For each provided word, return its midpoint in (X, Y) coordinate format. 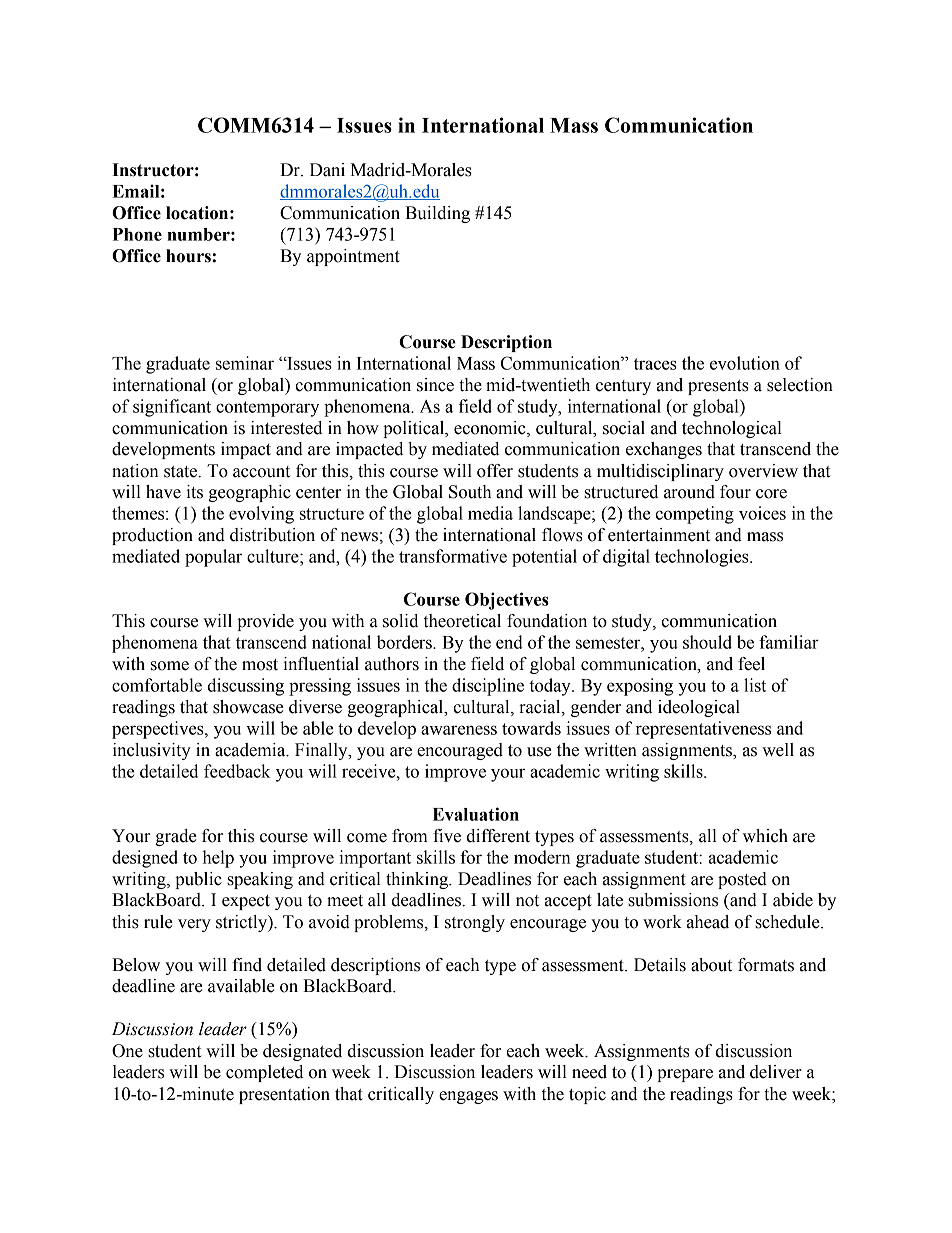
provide (265, 622)
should (707, 642)
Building (437, 214)
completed (264, 1073)
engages (468, 1097)
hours (189, 256)
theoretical (462, 621)
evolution (745, 363)
